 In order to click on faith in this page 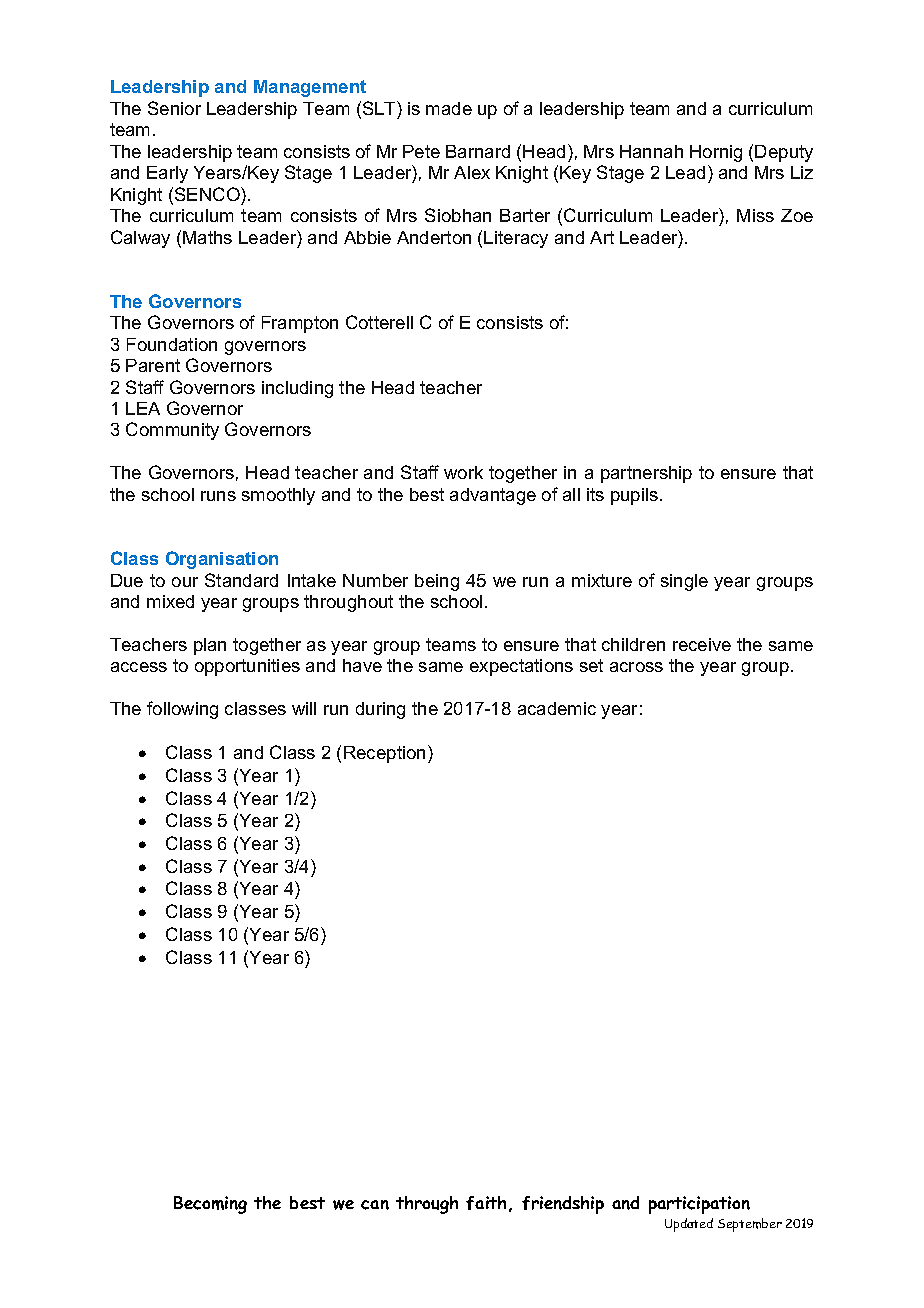, I will do `click(488, 1204)`.
